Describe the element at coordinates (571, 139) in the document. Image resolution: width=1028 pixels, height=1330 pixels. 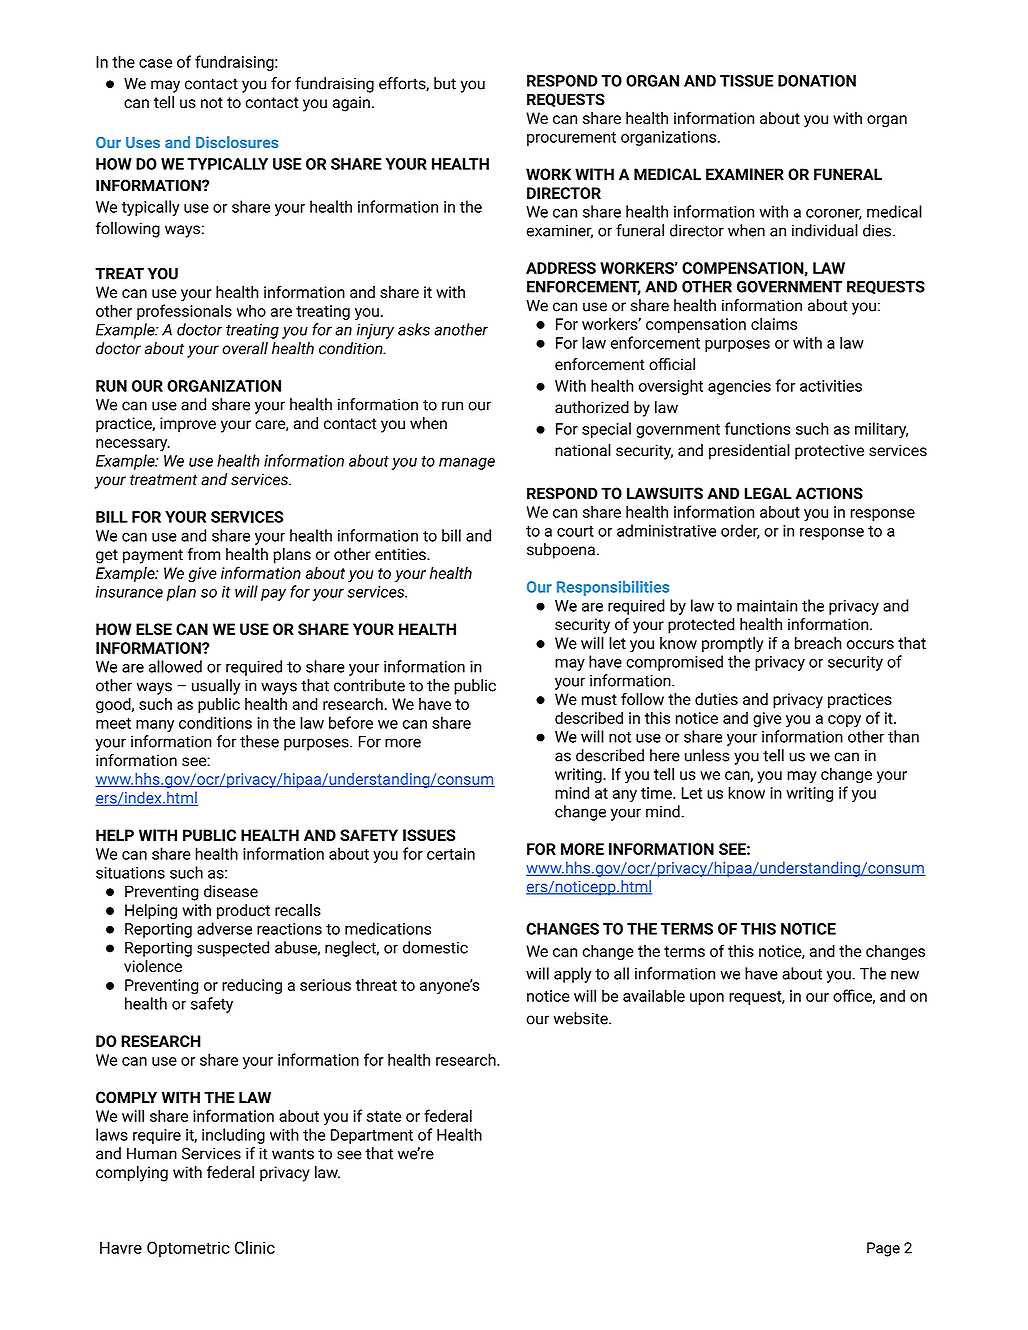
I see `procurement` at that location.
